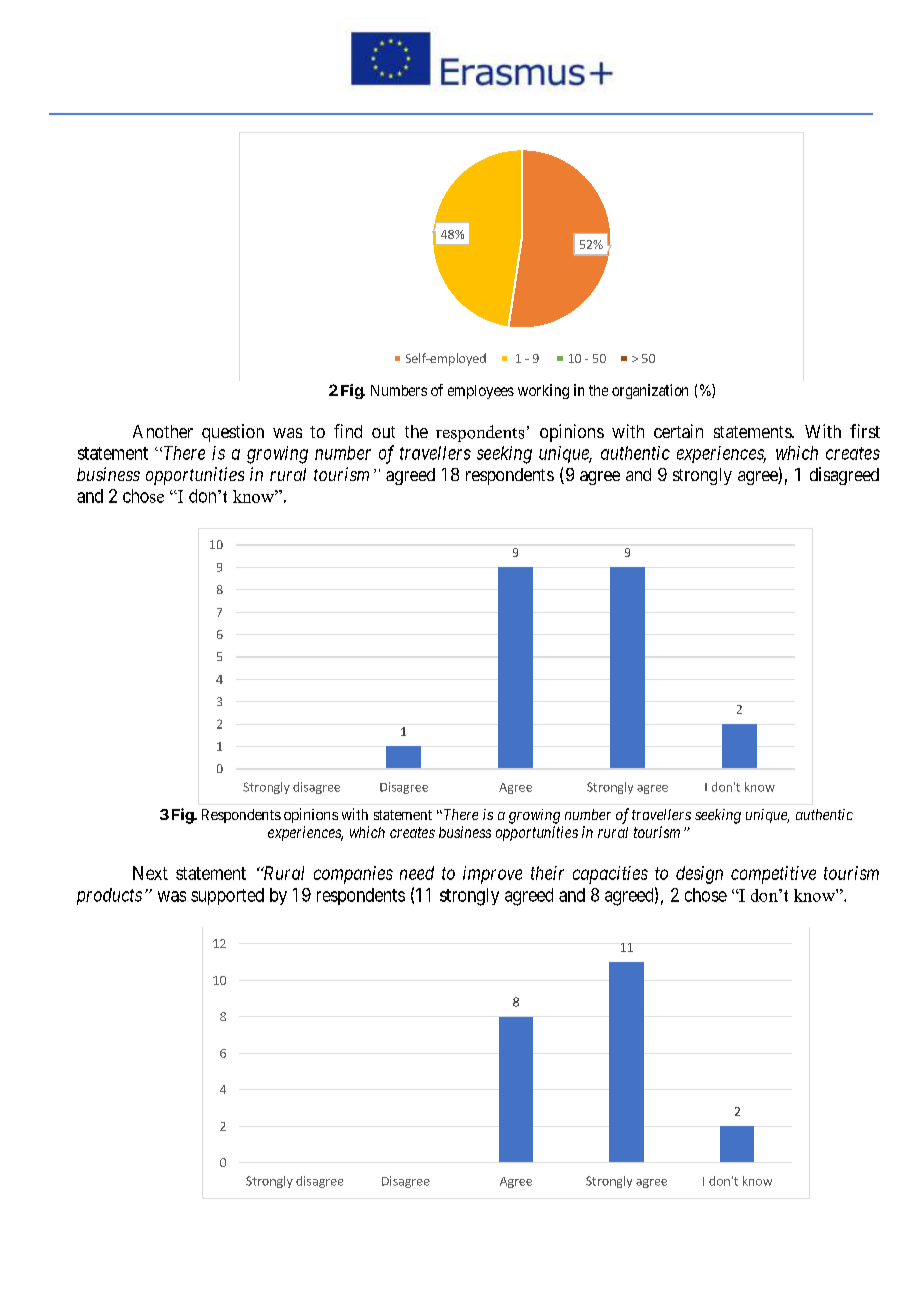 This image has height=1308, width=924. Describe the element at coordinates (492, 875) in the image. I see `improve` at that location.
